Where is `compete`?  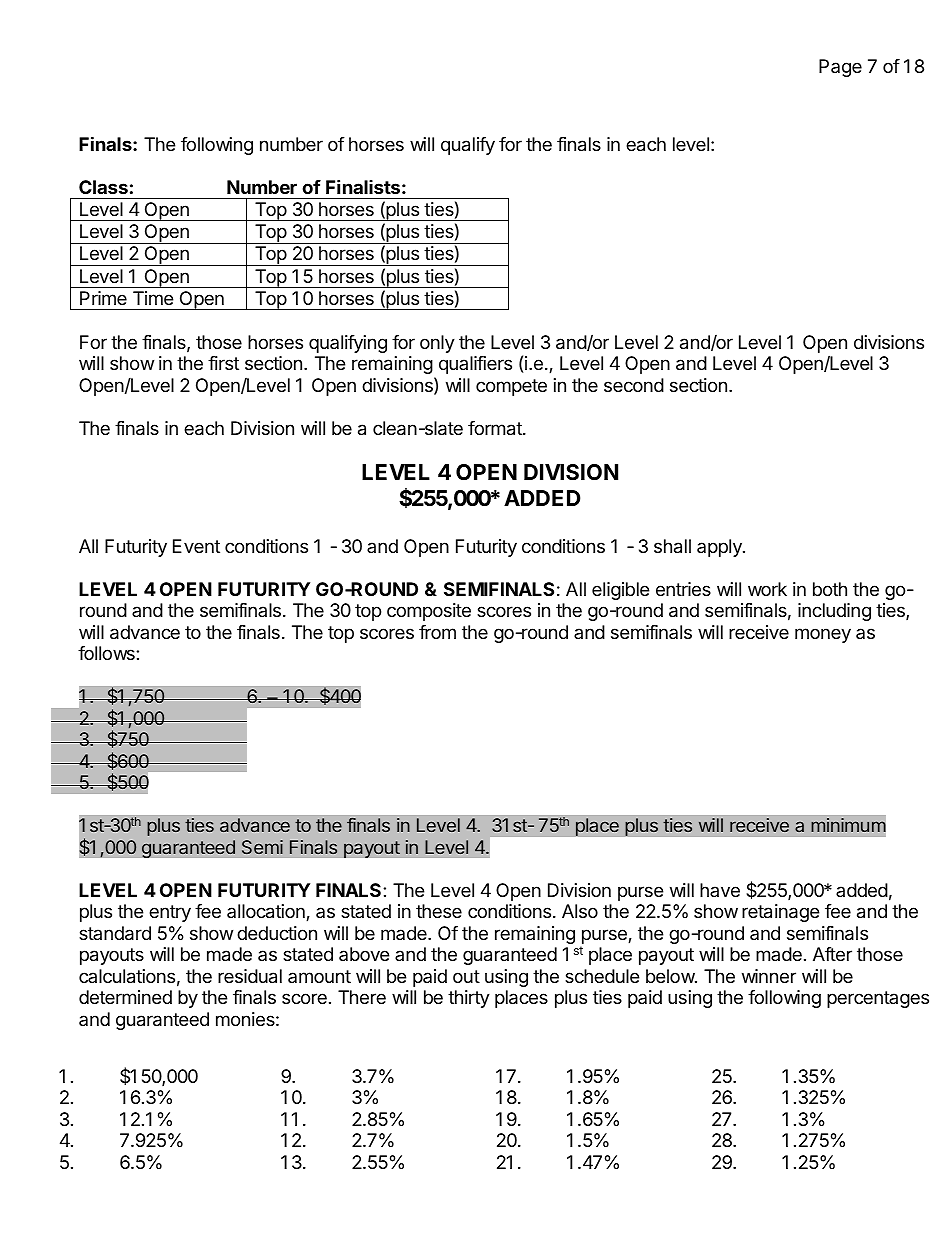
compete is located at coordinates (511, 387).
